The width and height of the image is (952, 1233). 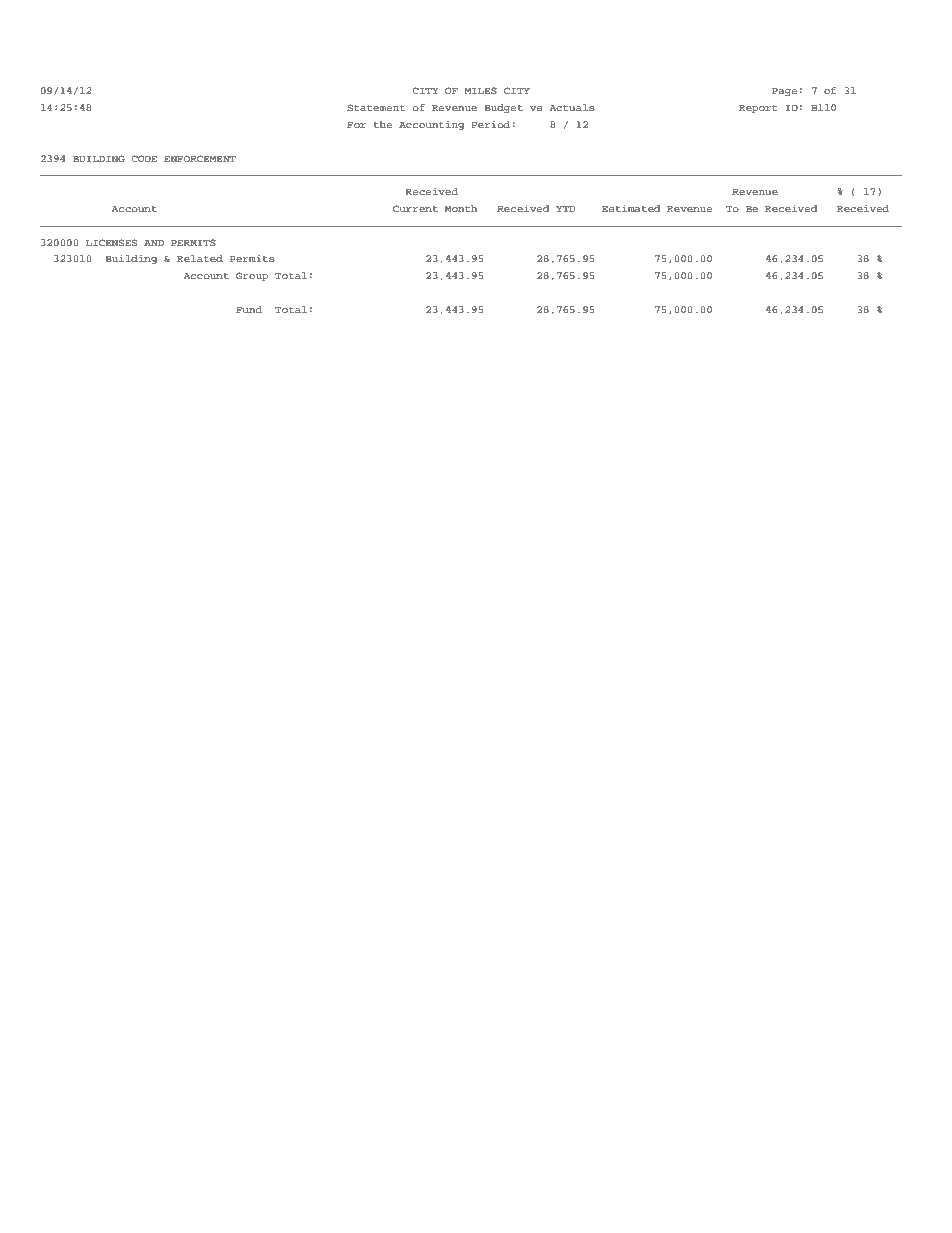 I want to click on YTD, so click(x=566, y=209).
